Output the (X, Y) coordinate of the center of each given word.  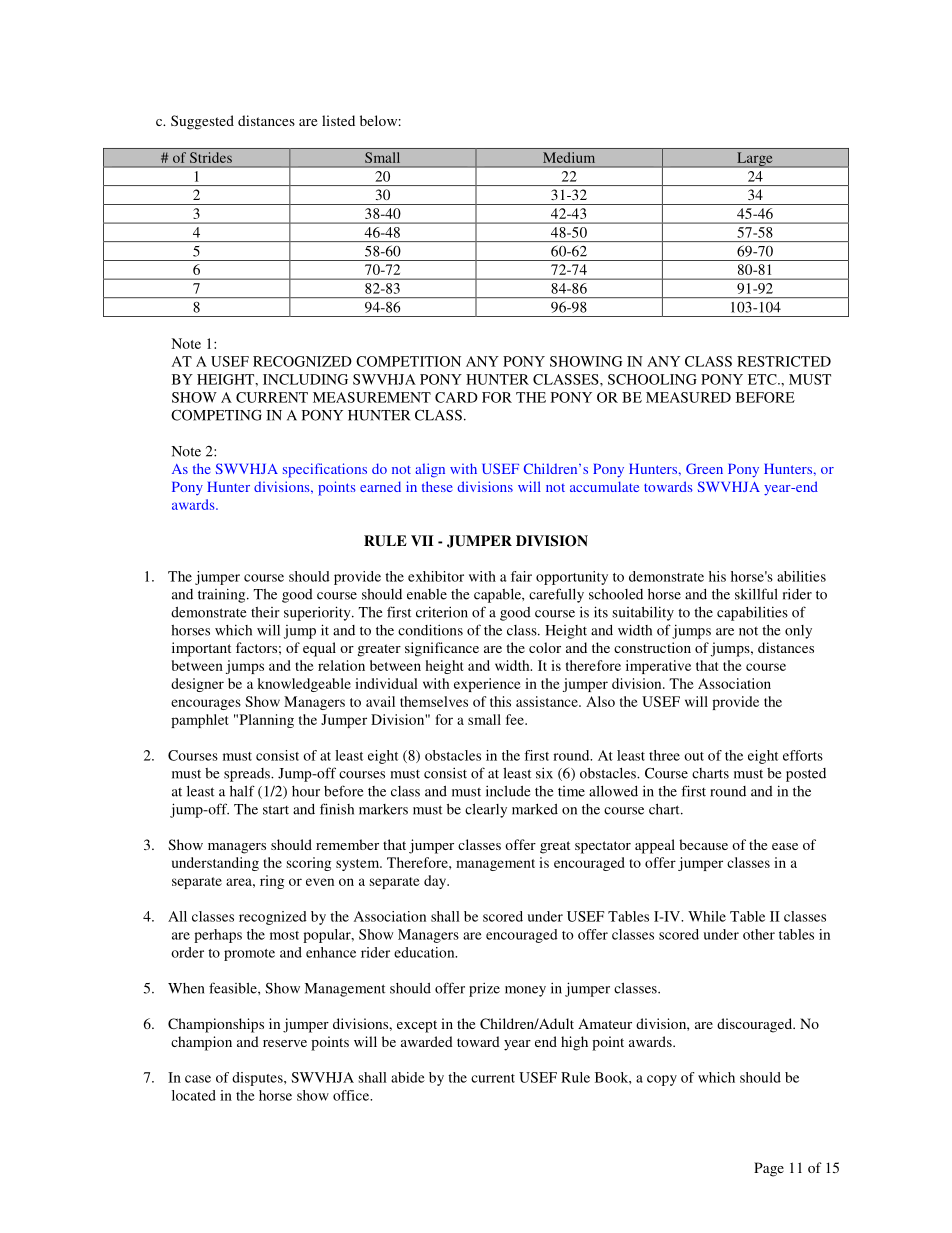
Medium (569, 157)
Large (755, 160)
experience (487, 685)
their (265, 612)
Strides (211, 157)
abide (408, 1077)
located (194, 1095)
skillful (756, 594)
